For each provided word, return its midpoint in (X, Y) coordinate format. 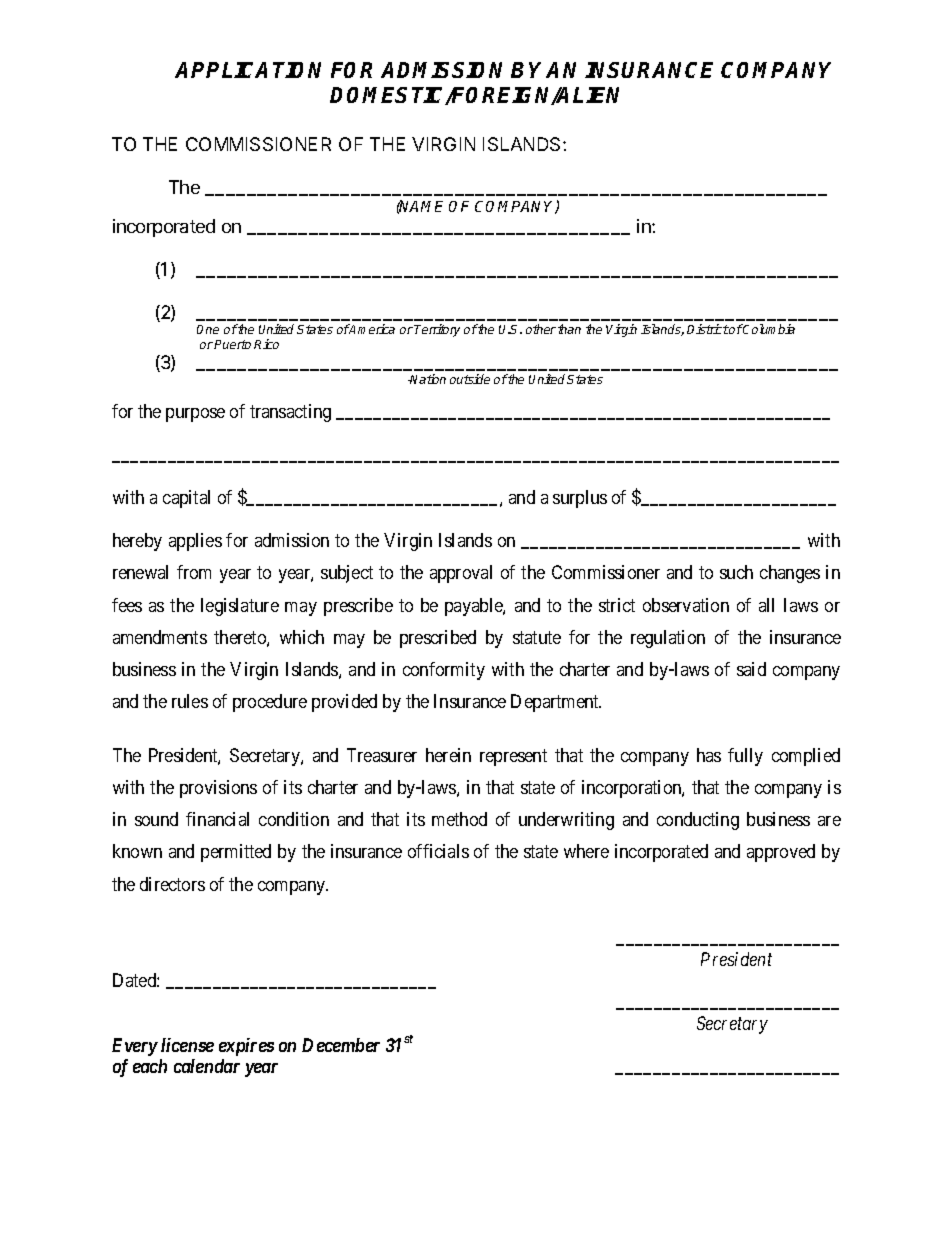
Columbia (768, 329)
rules (190, 701)
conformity (444, 671)
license (187, 1045)
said (751, 669)
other (541, 329)
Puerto (232, 344)
